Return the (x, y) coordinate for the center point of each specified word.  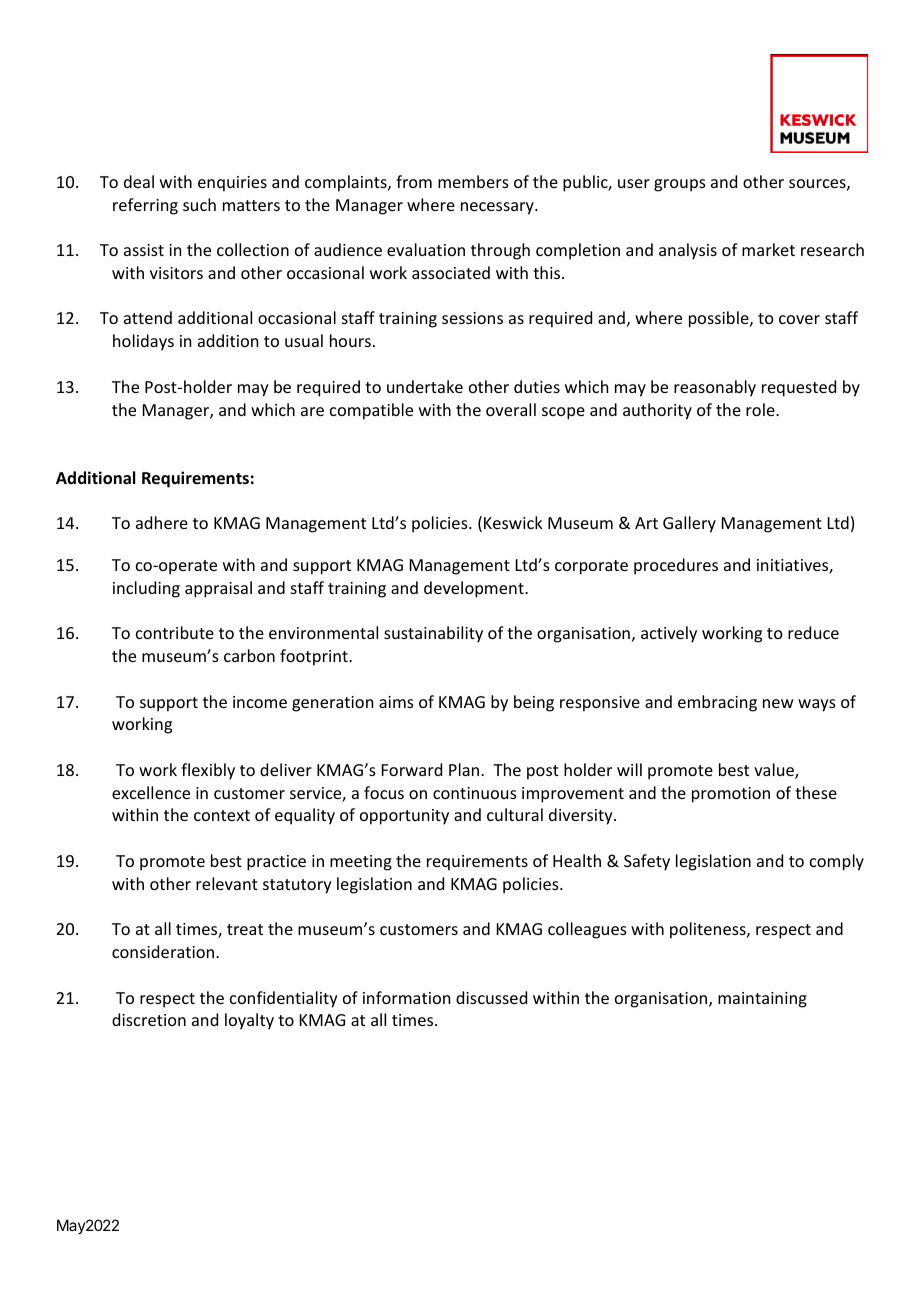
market (768, 249)
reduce (813, 632)
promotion (731, 795)
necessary (498, 208)
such (199, 204)
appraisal (218, 589)
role (761, 409)
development (475, 589)
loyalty (249, 1021)
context (222, 815)
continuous (475, 793)
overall (511, 409)
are (312, 411)
